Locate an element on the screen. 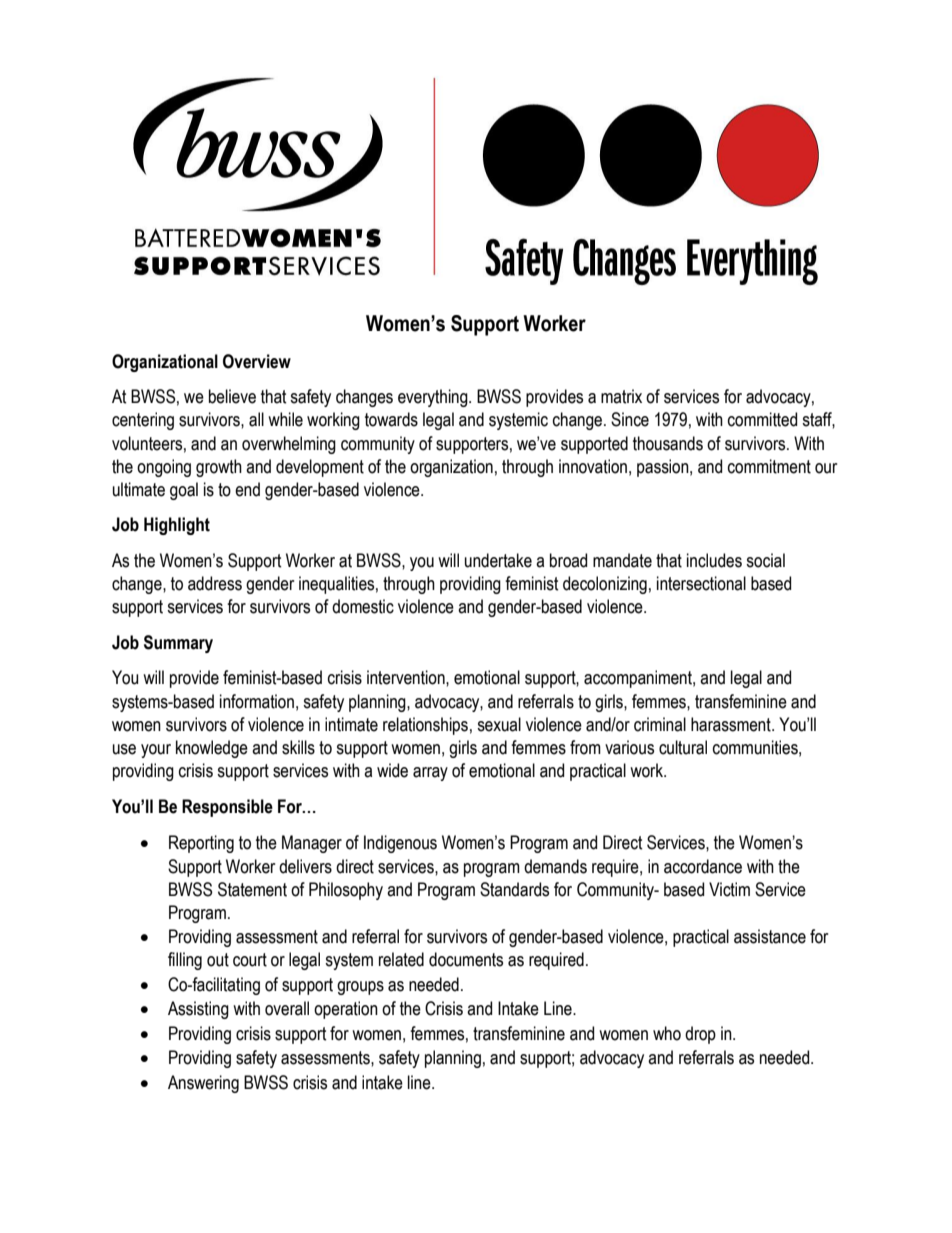 The height and width of the screenshot is (1233, 952). believe is located at coordinates (232, 396).
